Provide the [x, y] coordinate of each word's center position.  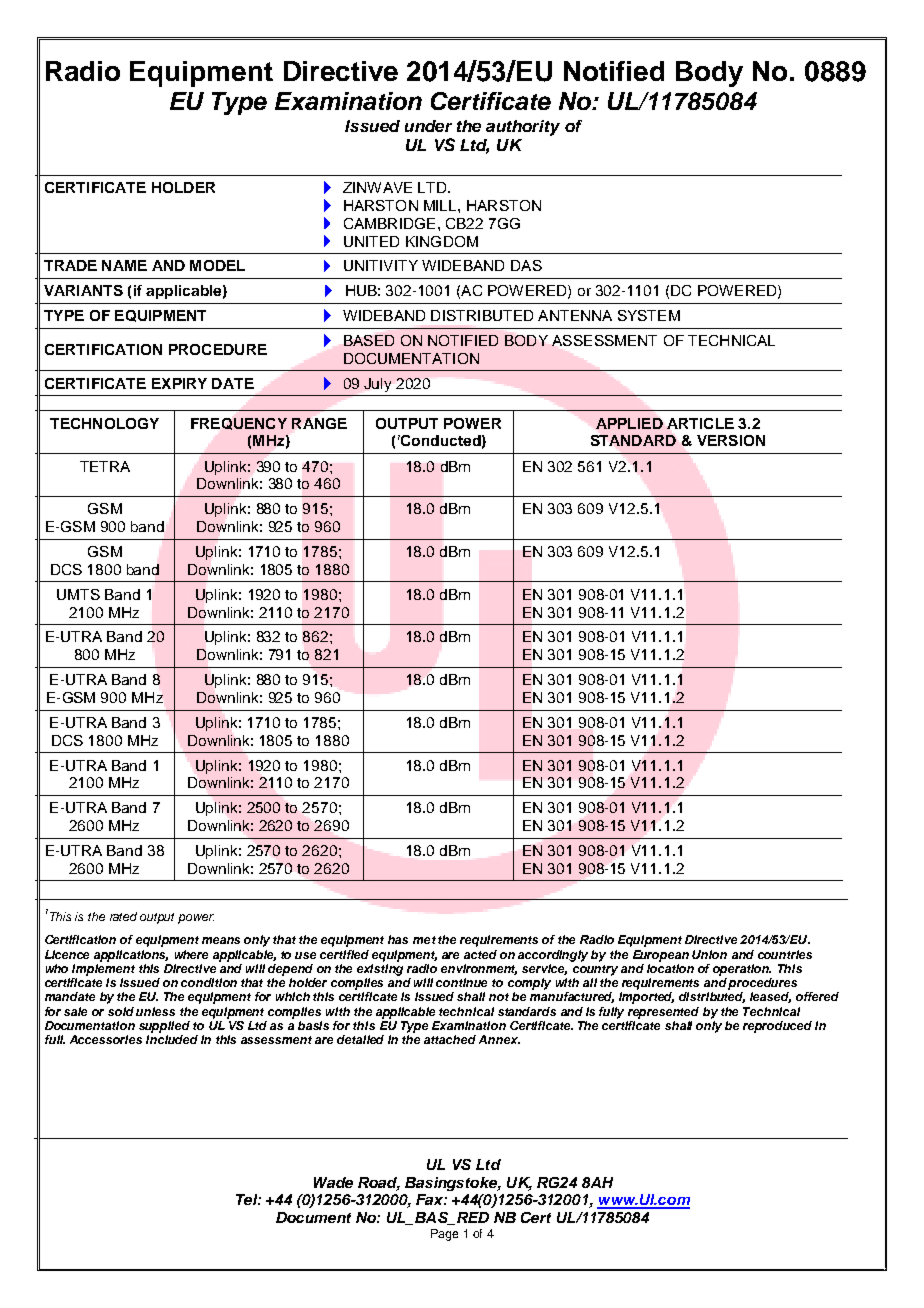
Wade [333, 1182]
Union [709, 954]
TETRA [105, 466]
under [428, 126]
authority [523, 128]
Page [444, 1235]
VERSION [731, 440]
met [424, 940]
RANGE [319, 423]
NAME [124, 265]
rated [123, 916]
